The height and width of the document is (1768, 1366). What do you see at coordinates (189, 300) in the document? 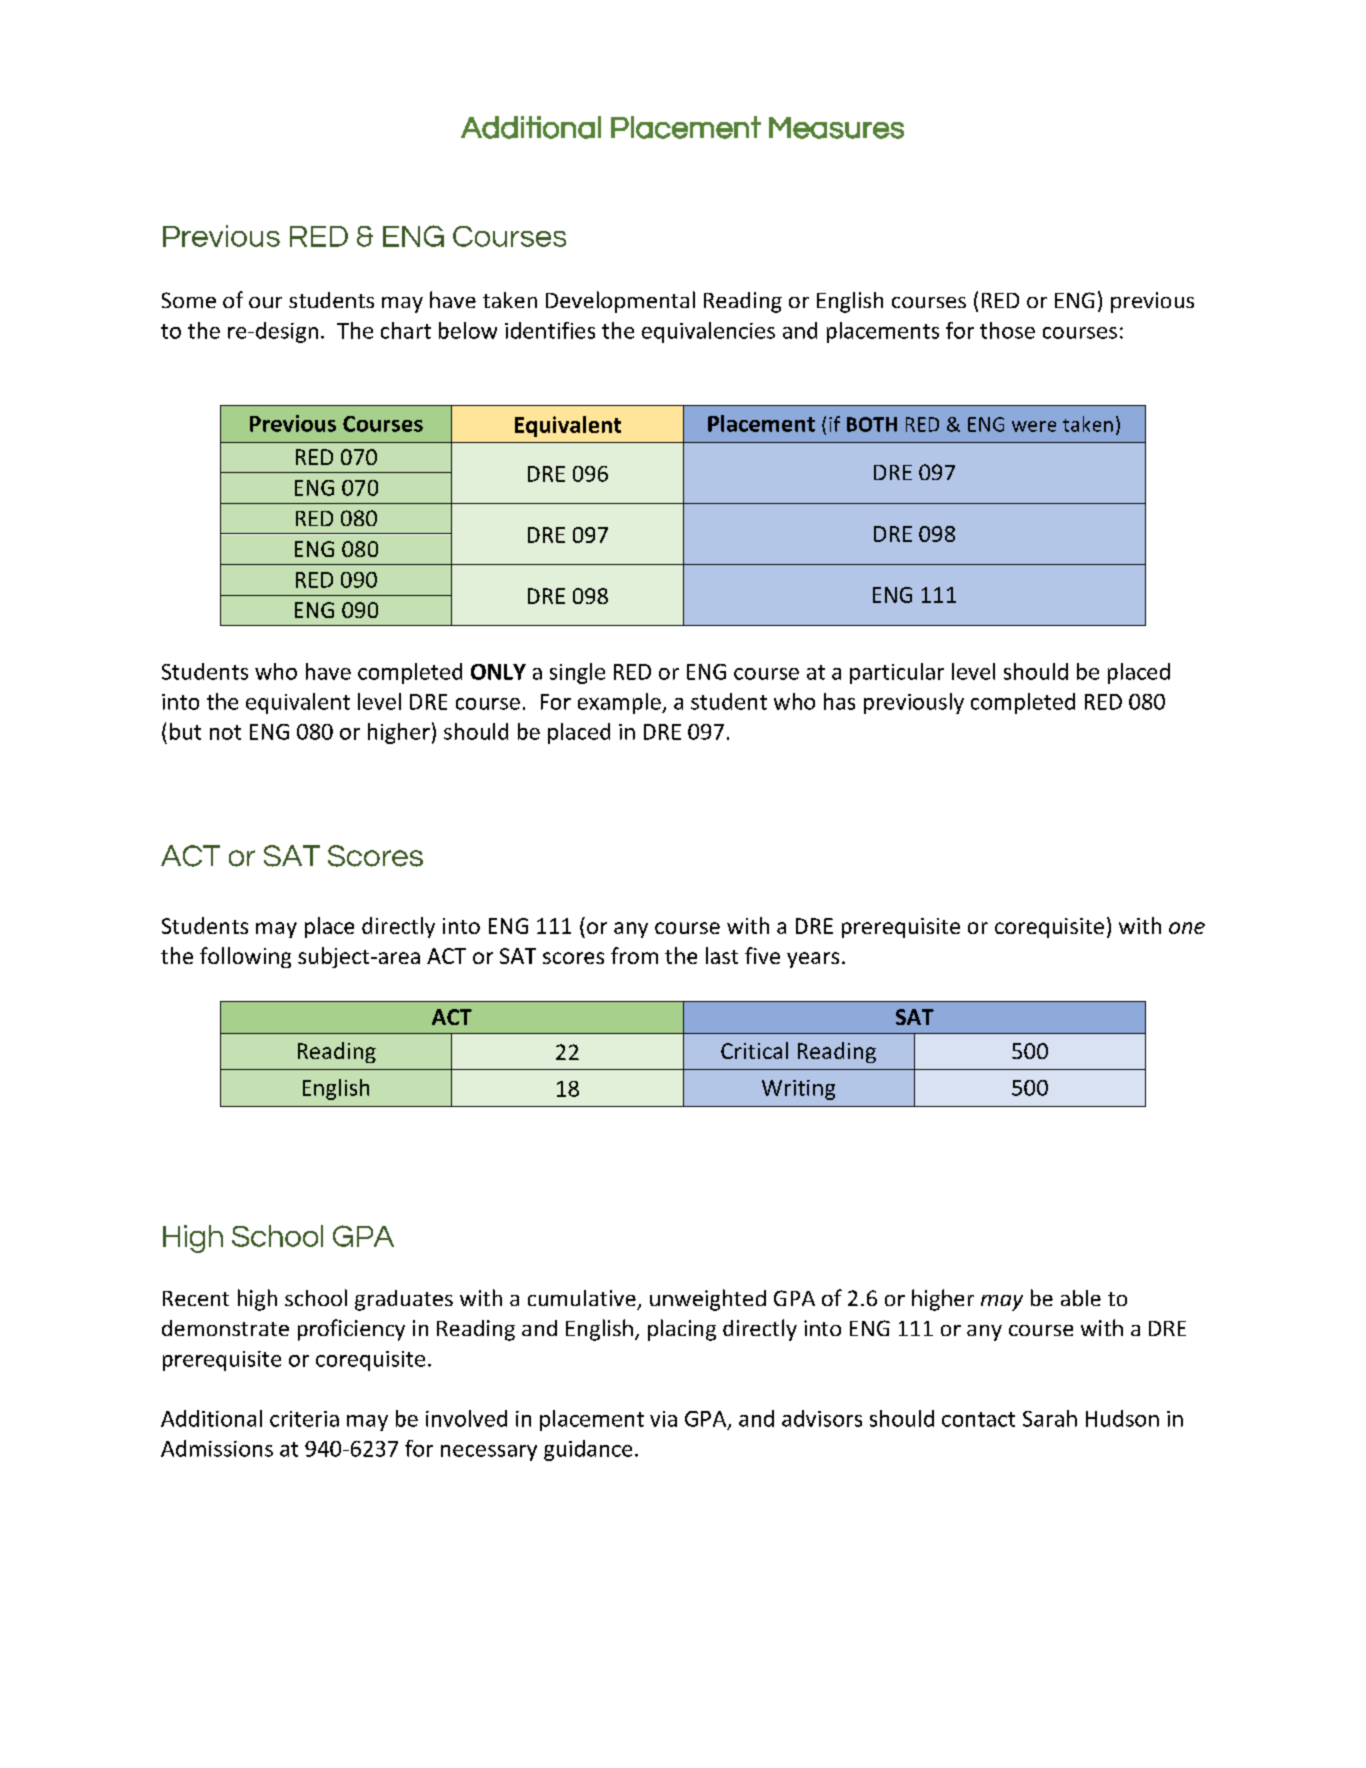
I see `Some` at bounding box center [189, 300].
